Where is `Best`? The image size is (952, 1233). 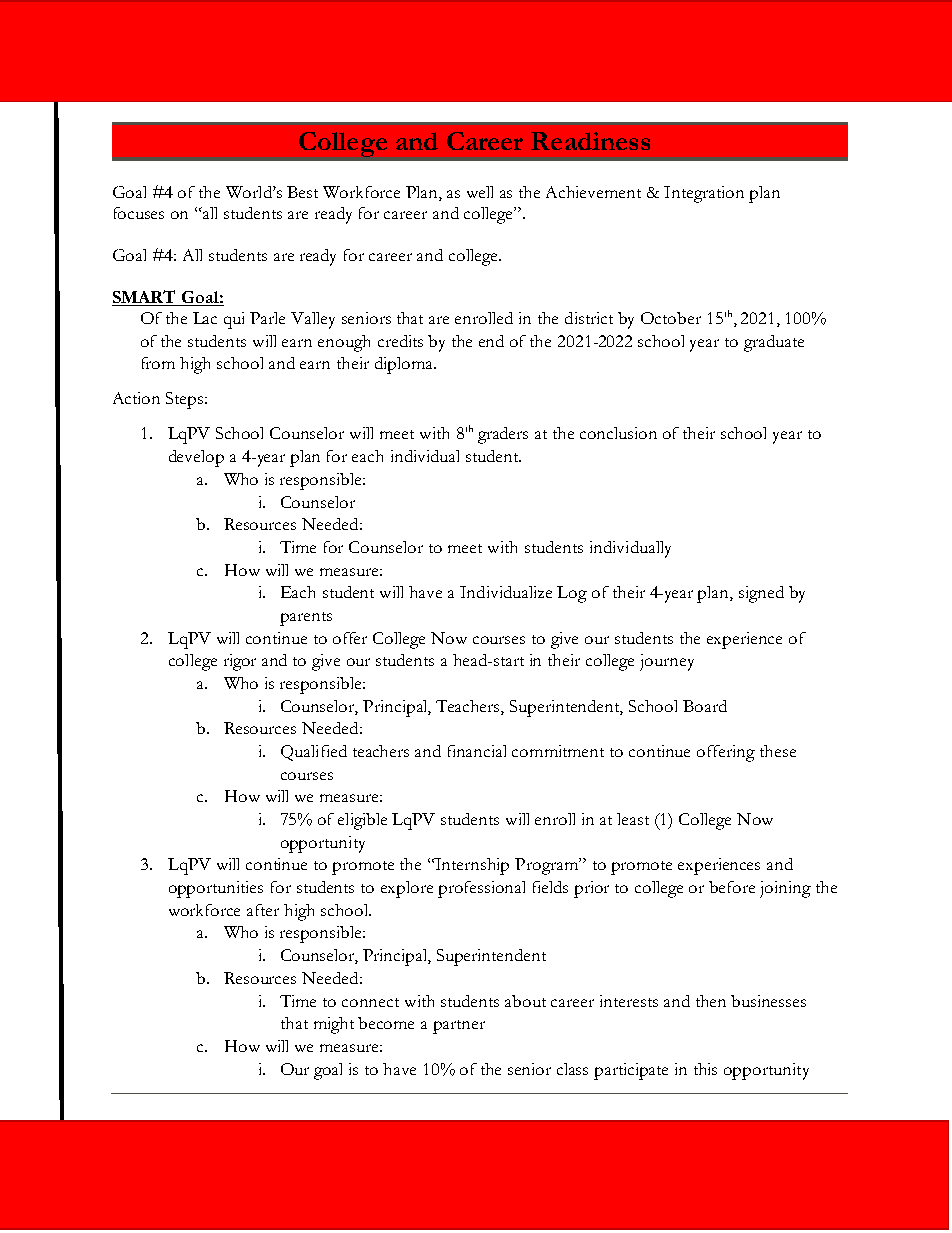 Best is located at coordinates (302, 192).
